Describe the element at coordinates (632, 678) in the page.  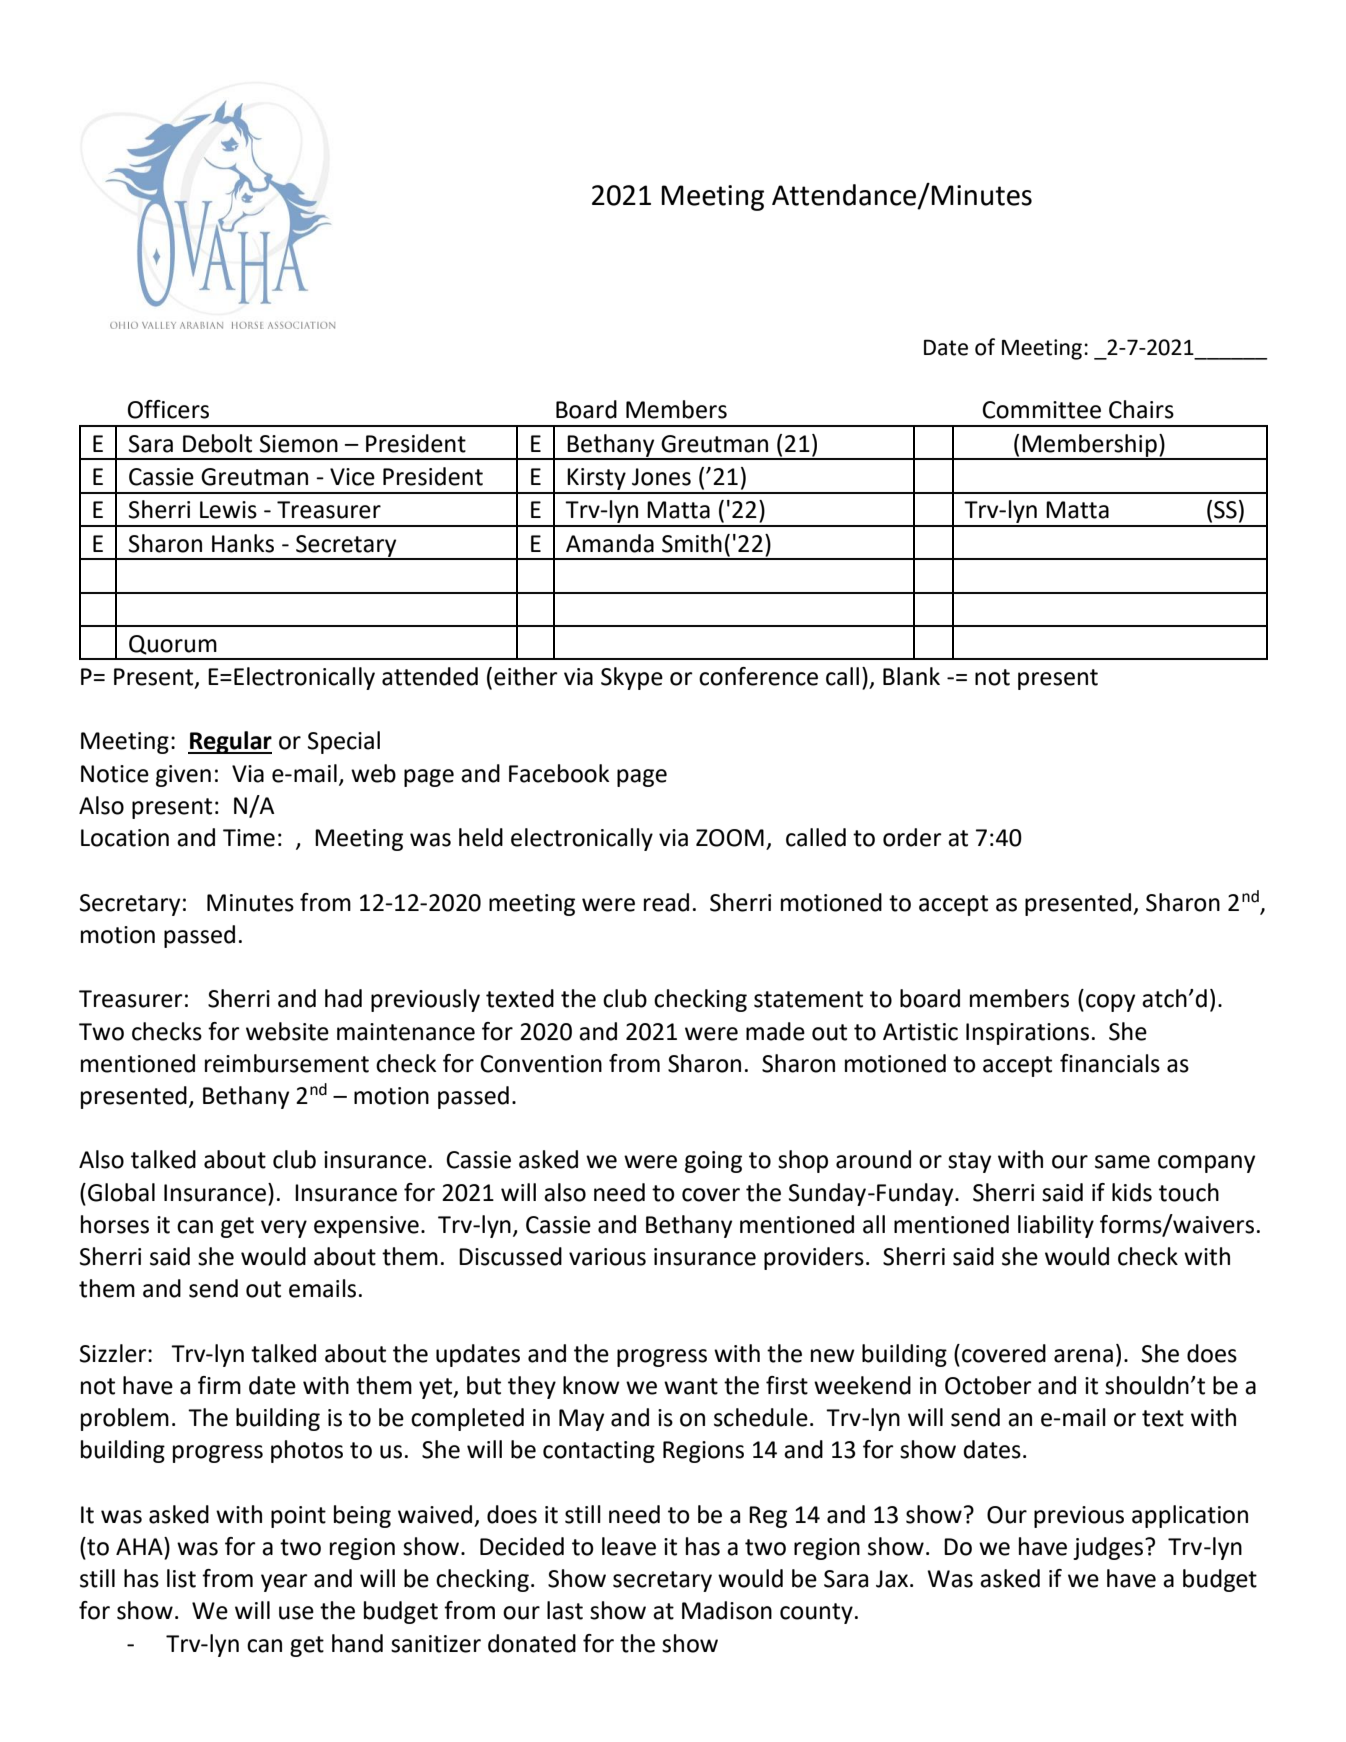
I see `Skype` at that location.
